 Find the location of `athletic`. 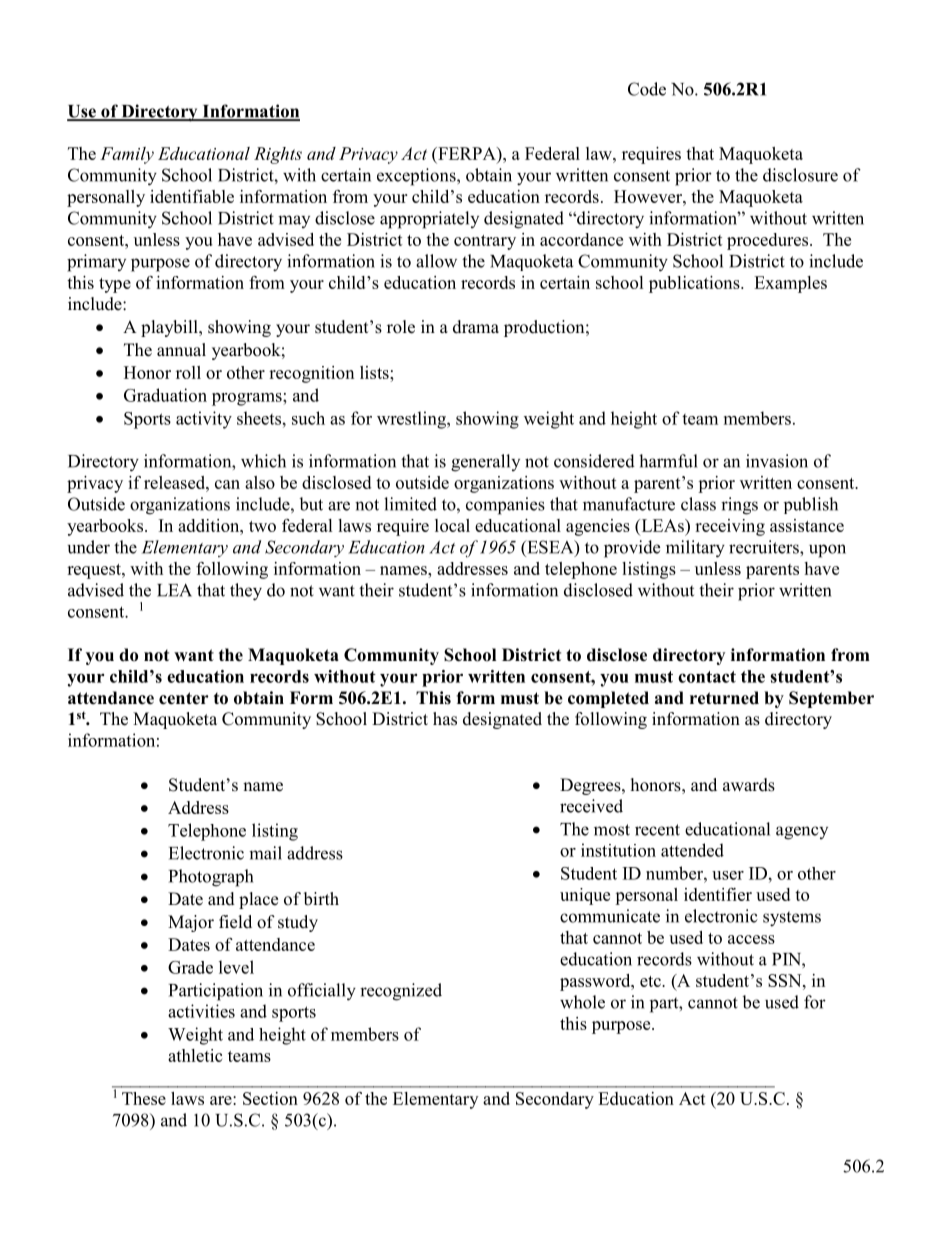

athletic is located at coordinates (195, 1055).
